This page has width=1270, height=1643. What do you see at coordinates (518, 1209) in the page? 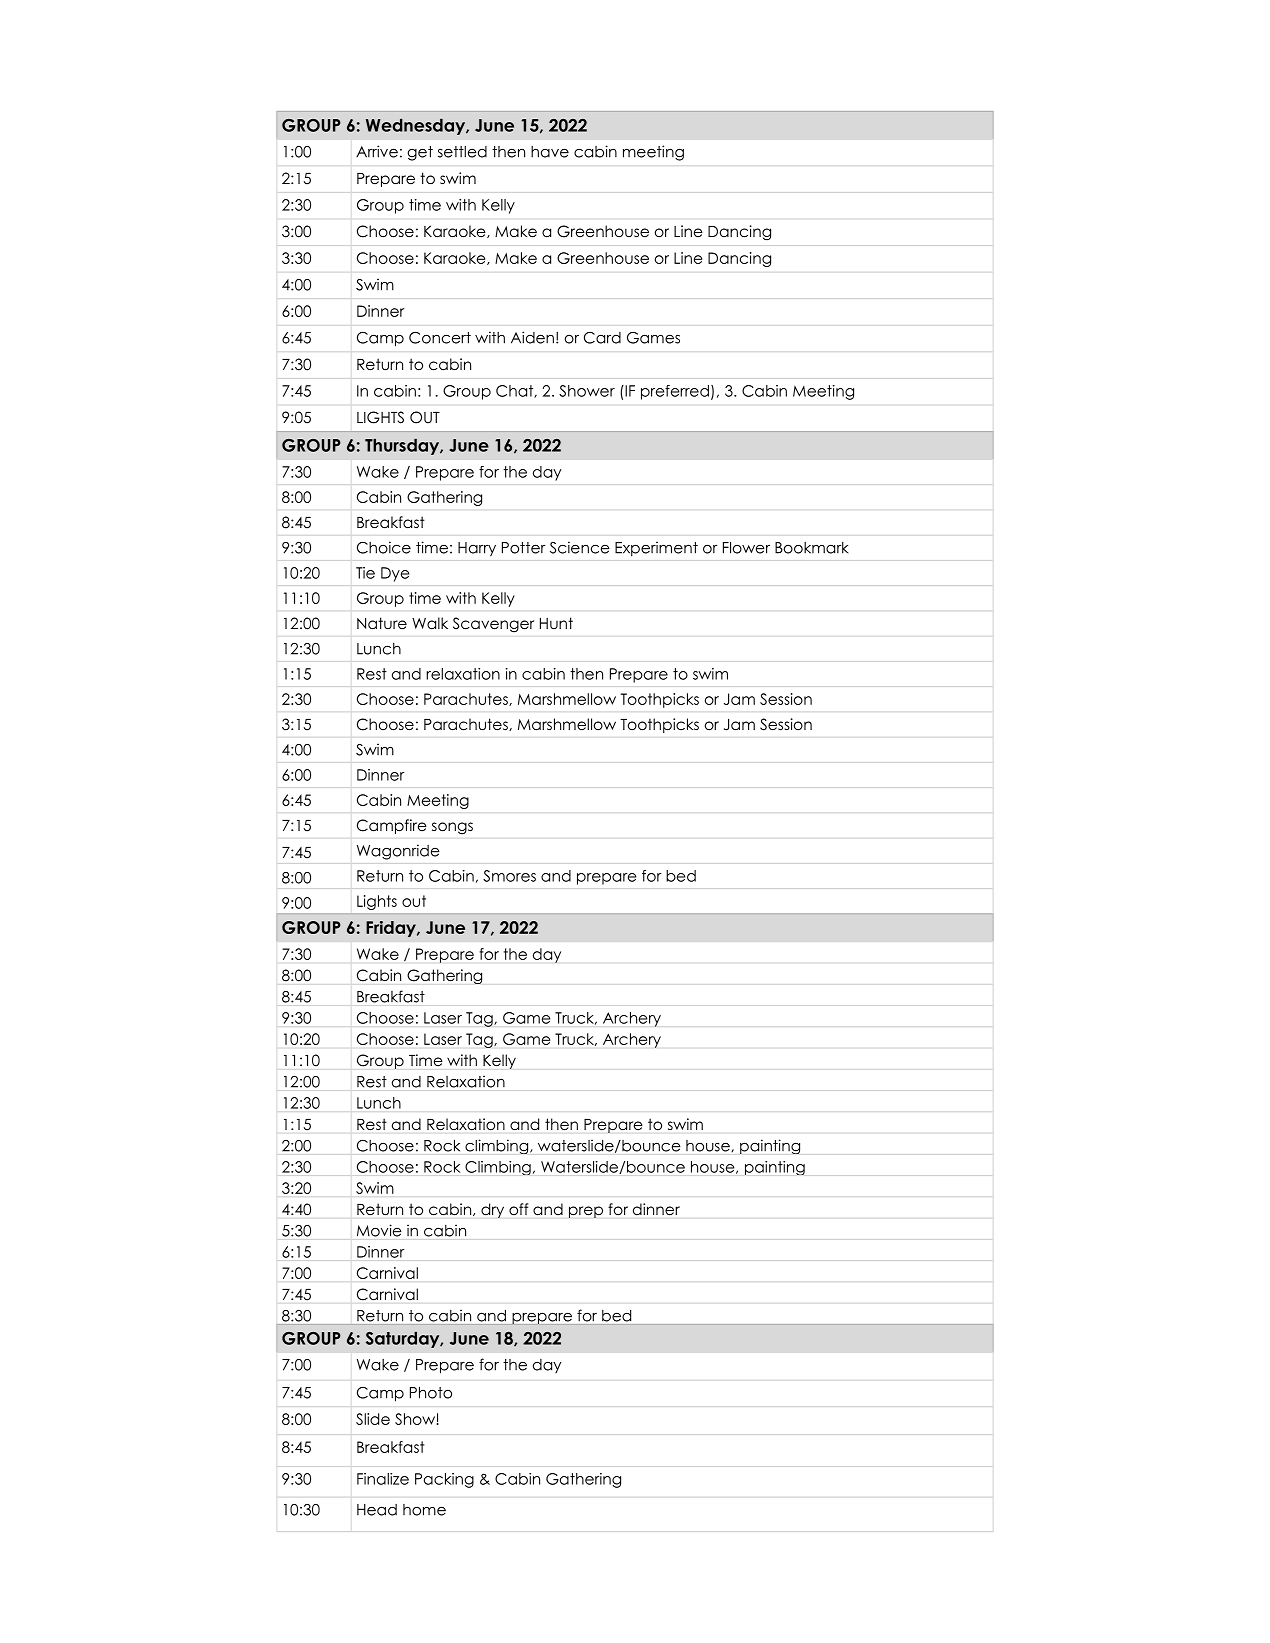
I see `off` at bounding box center [518, 1209].
